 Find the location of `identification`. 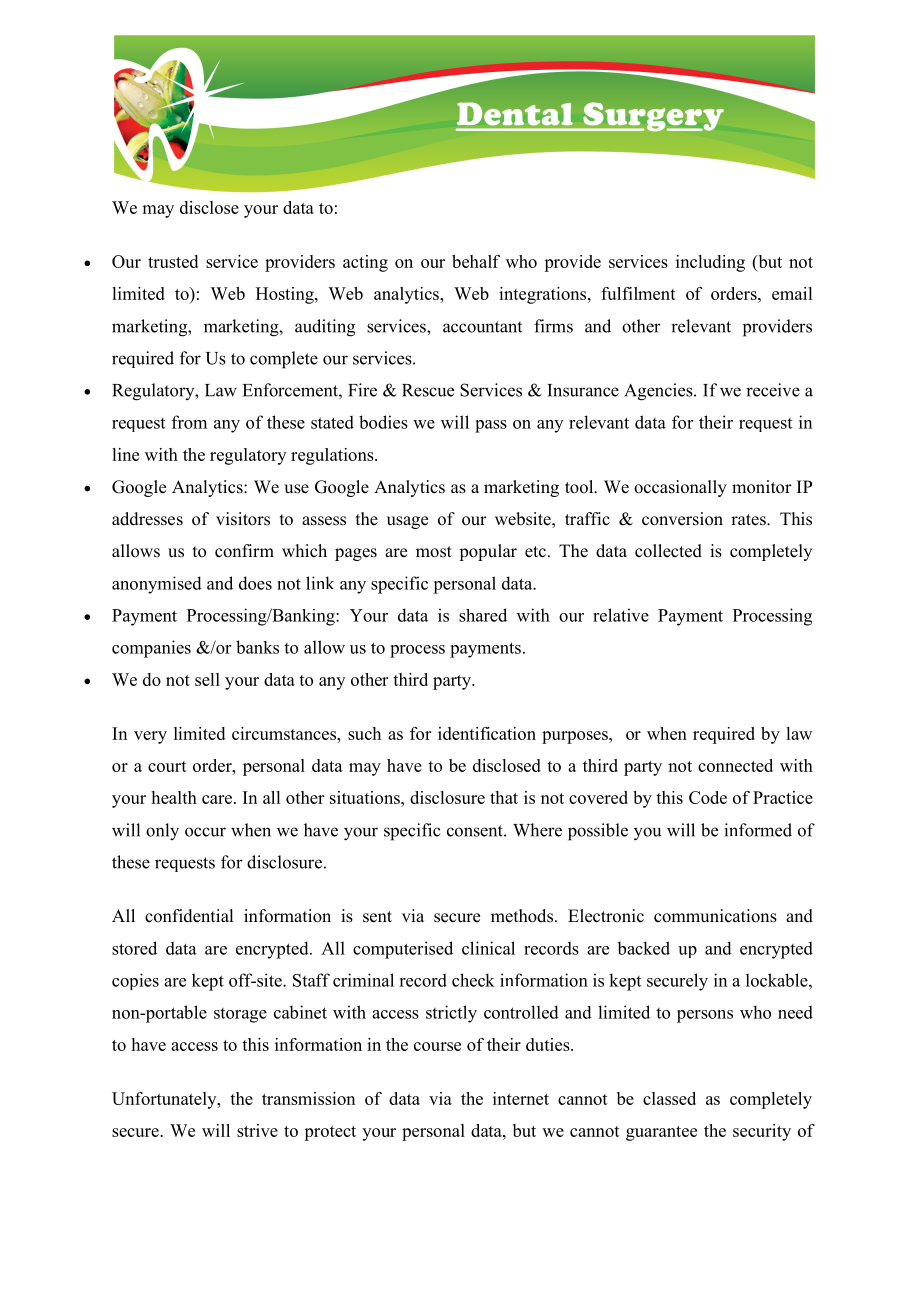

identification is located at coordinates (487, 733).
